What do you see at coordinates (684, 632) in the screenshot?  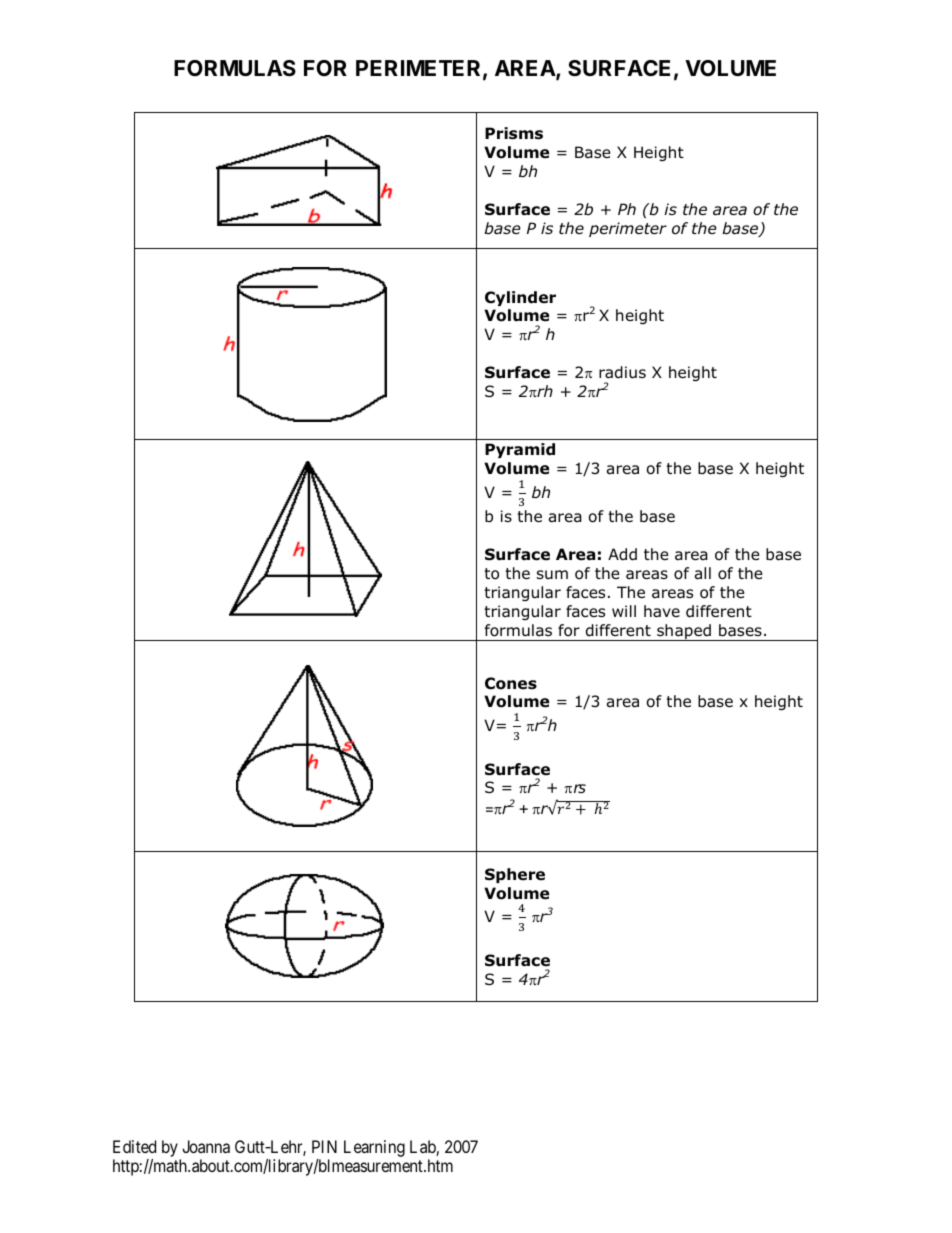 I see `shaped` at bounding box center [684, 632].
